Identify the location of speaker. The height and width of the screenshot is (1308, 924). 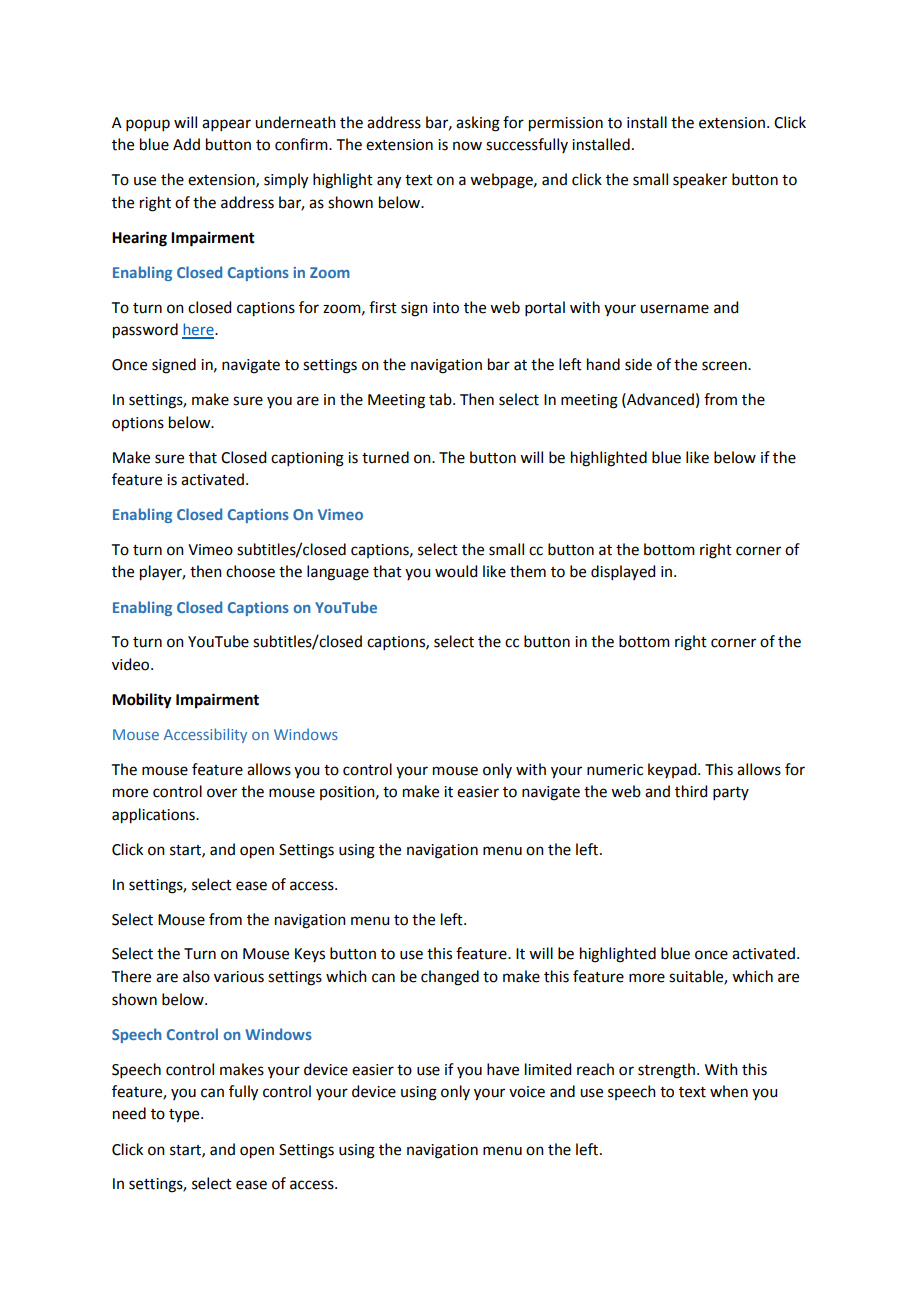
(700, 180).
